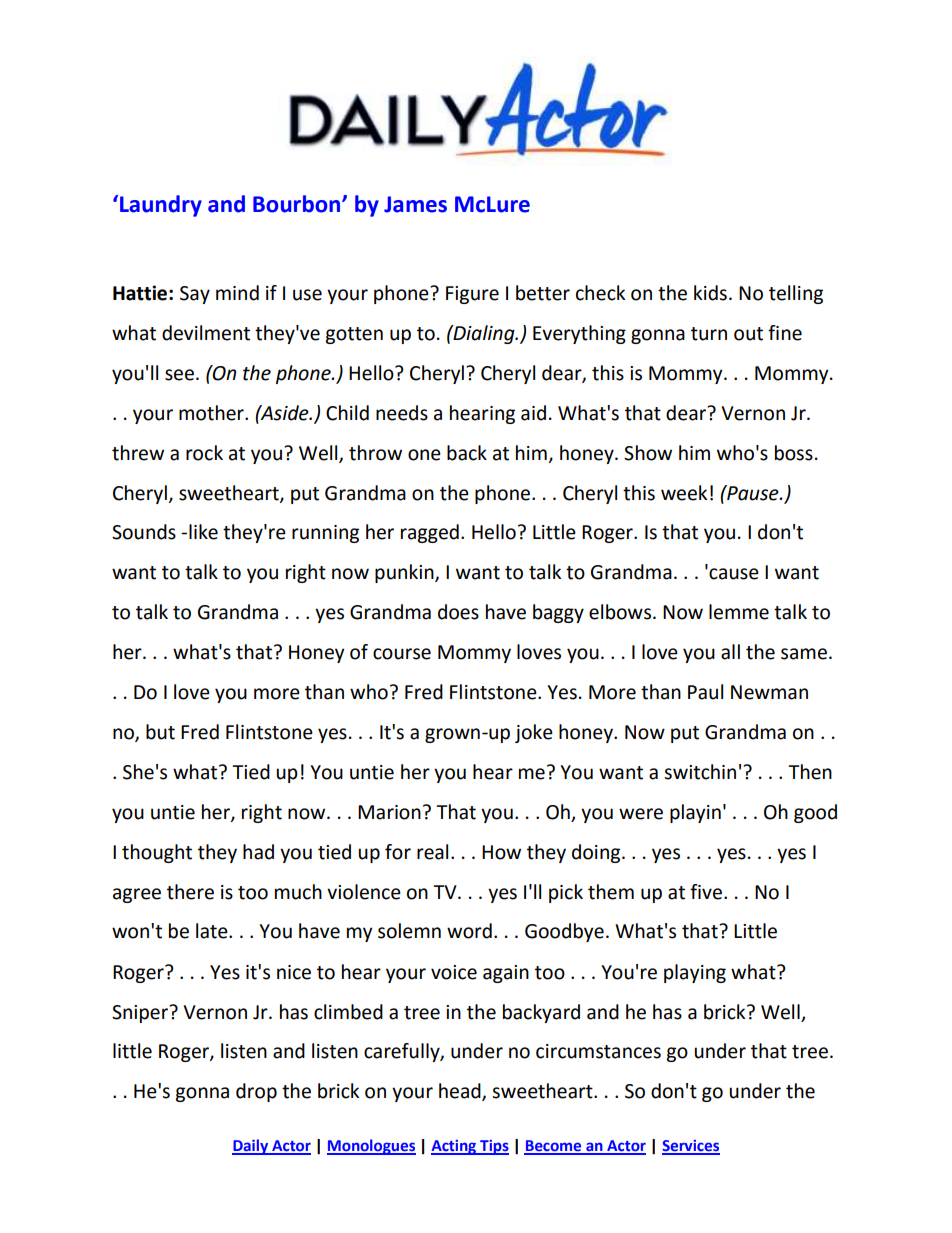  I want to click on real, so click(432, 852).
